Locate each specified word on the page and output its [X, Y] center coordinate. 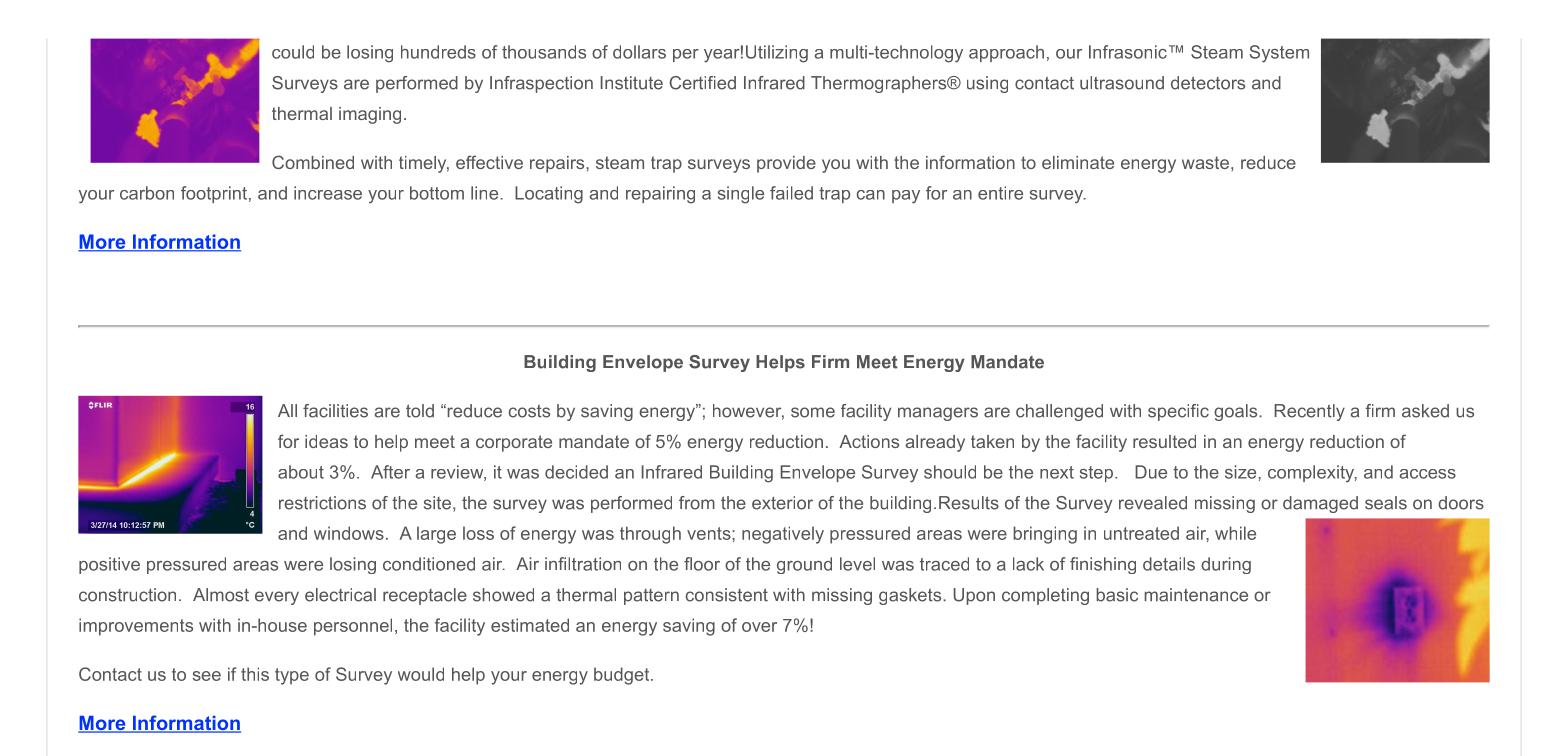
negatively [783, 535]
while [1235, 533]
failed [791, 193]
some [813, 412]
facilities [335, 411]
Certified [702, 83]
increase [328, 193]
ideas [326, 441]
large [436, 535]
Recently [1309, 412]
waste [1205, 162]
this [255, 674]
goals [1237, 412]
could [293, 52]
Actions [869, 441]
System [1279, 54]
